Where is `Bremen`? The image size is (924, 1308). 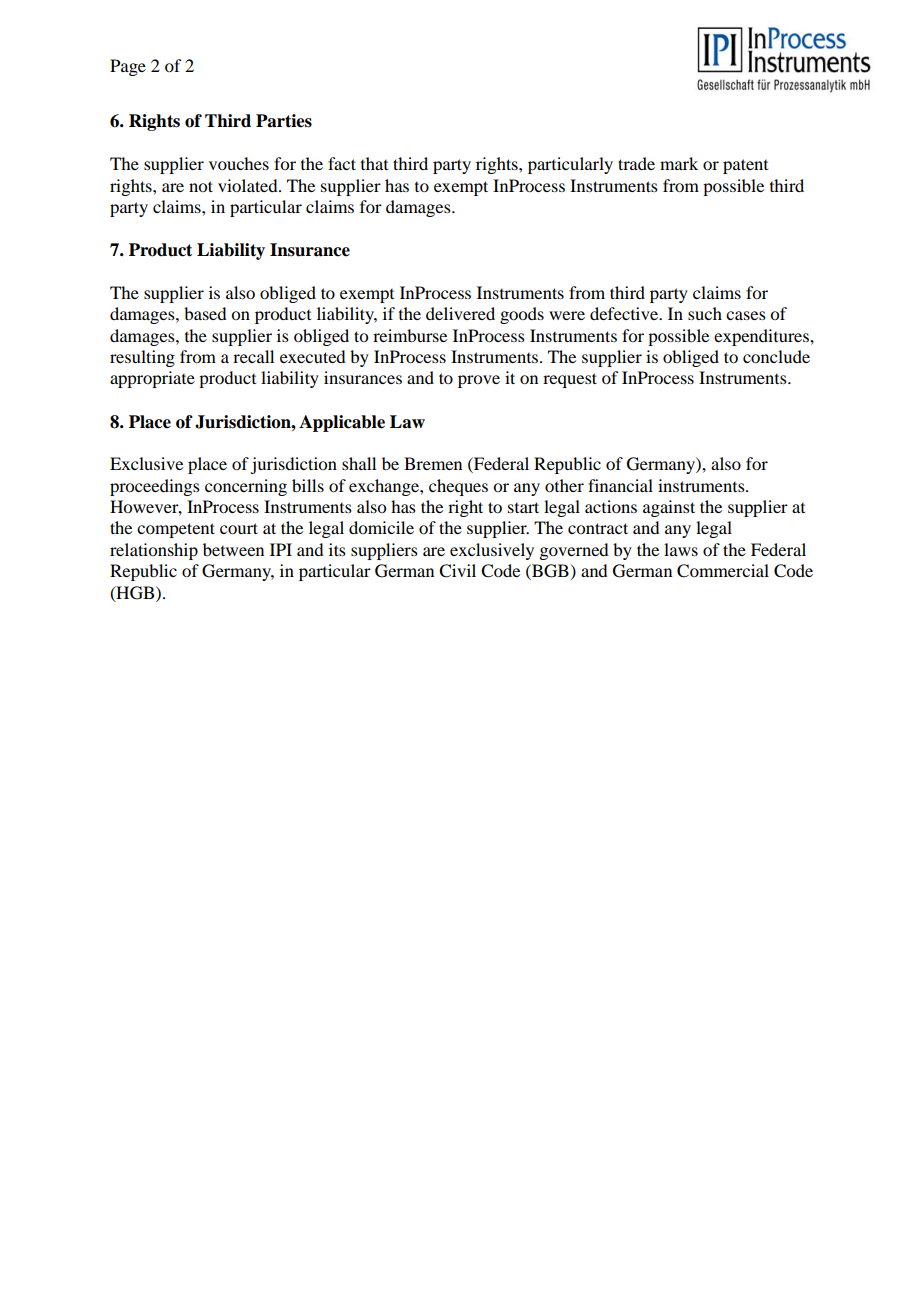 Bremen is located at coordinates (433, 463).
